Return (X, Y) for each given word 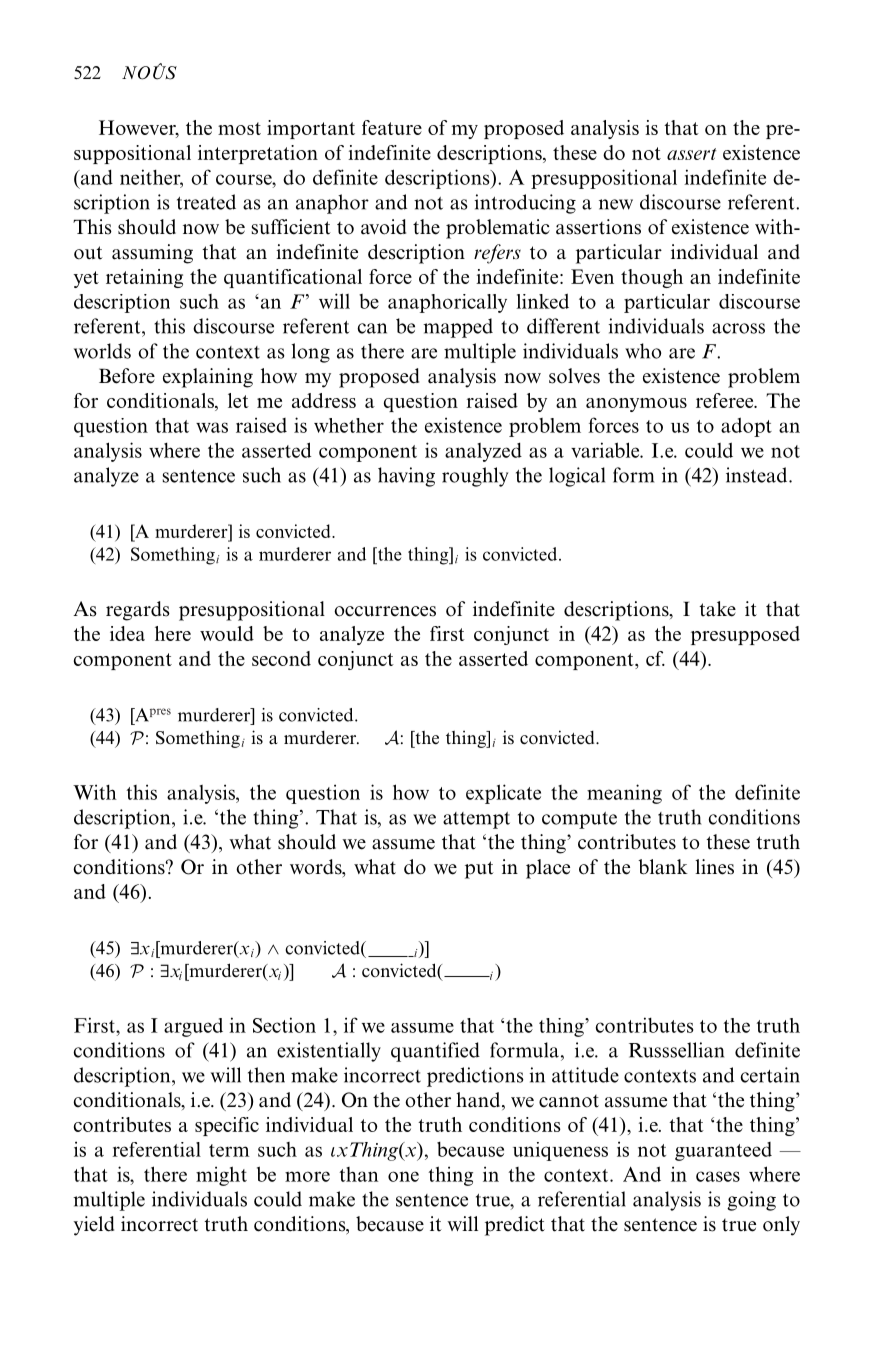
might (221, 1176)
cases (718, 1176)
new (616, 204)
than (358, 1174)
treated (206, 202)
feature (392, 127)
